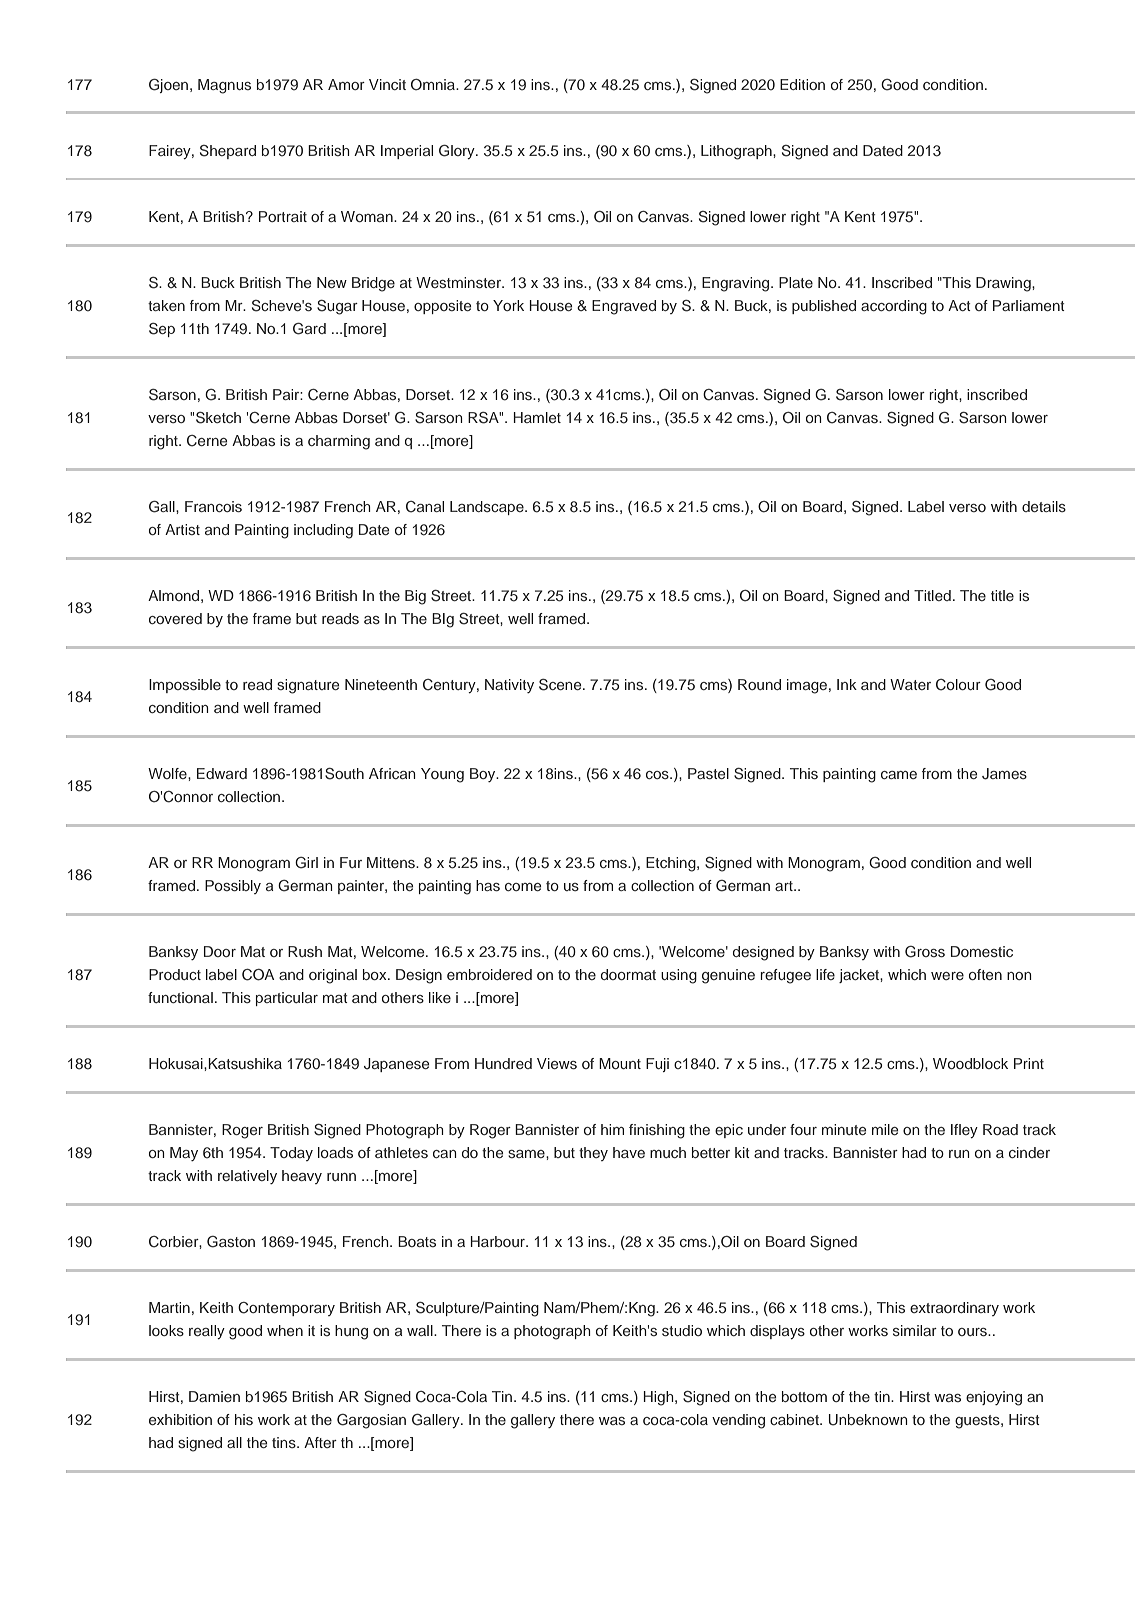 The width and height of the image is (1135, 1607). Describe the element at coordinates (339, 442) in the image. I see `charming` at that location.
